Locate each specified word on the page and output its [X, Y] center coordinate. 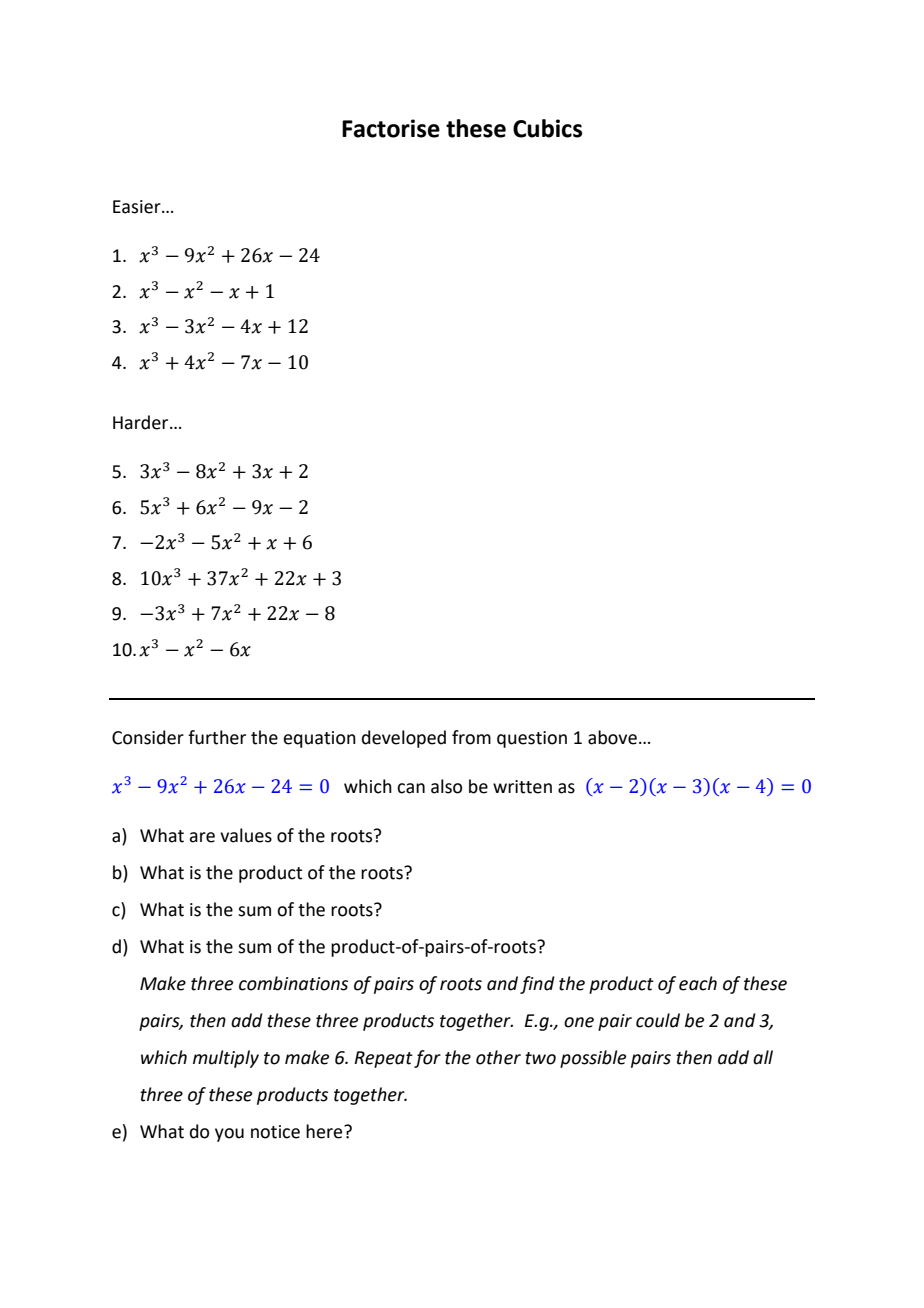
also [446, 786]
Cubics [547, 128]
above [612, 737]
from [471, 737]
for [427, 1059]
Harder [142, 422]
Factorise [391, 128]
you [229, 1135]
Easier [138, 207]
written [522, 787]
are [202, 837]
